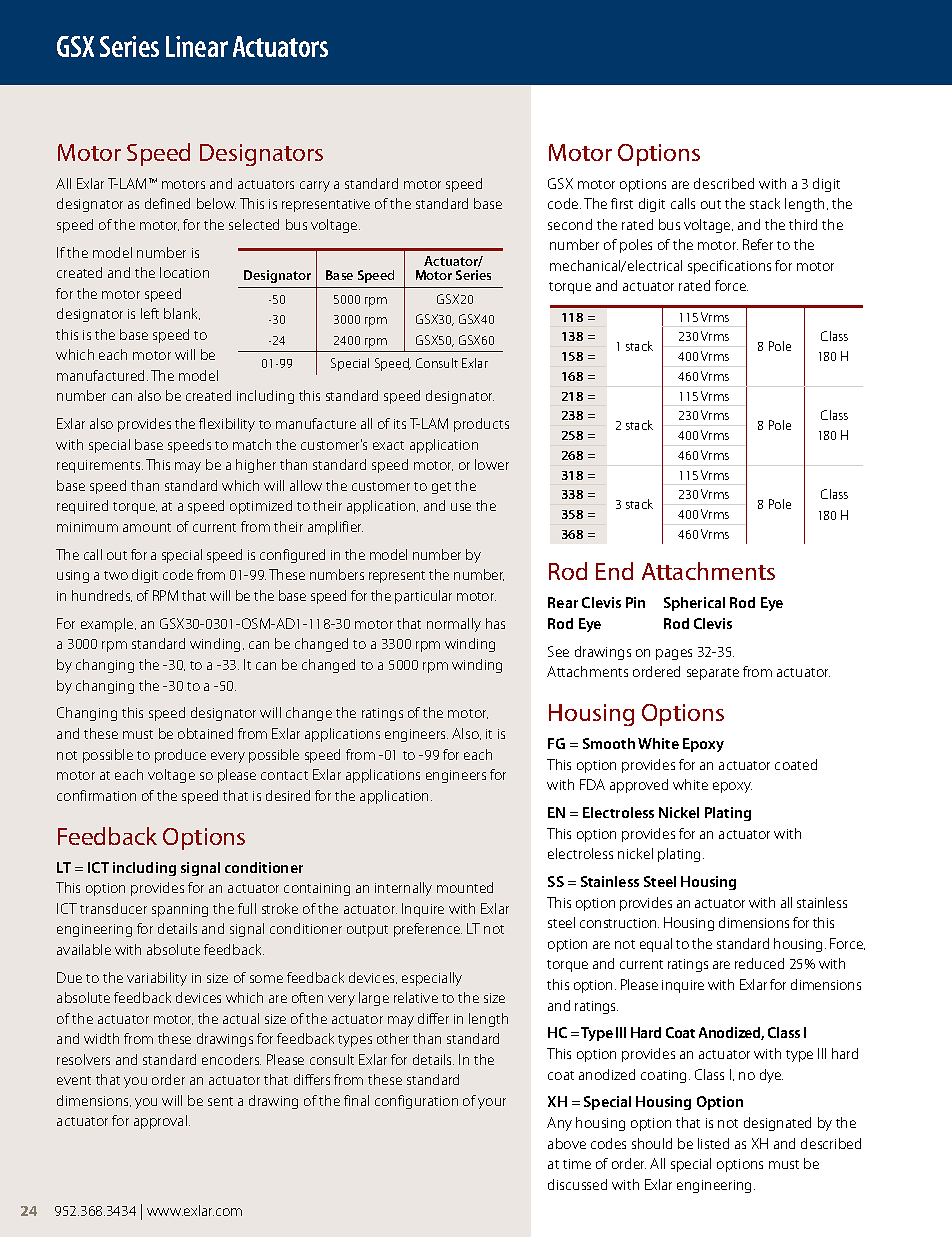 The image size is (952, 1237). I want to click on carry, so click(315, 186).
